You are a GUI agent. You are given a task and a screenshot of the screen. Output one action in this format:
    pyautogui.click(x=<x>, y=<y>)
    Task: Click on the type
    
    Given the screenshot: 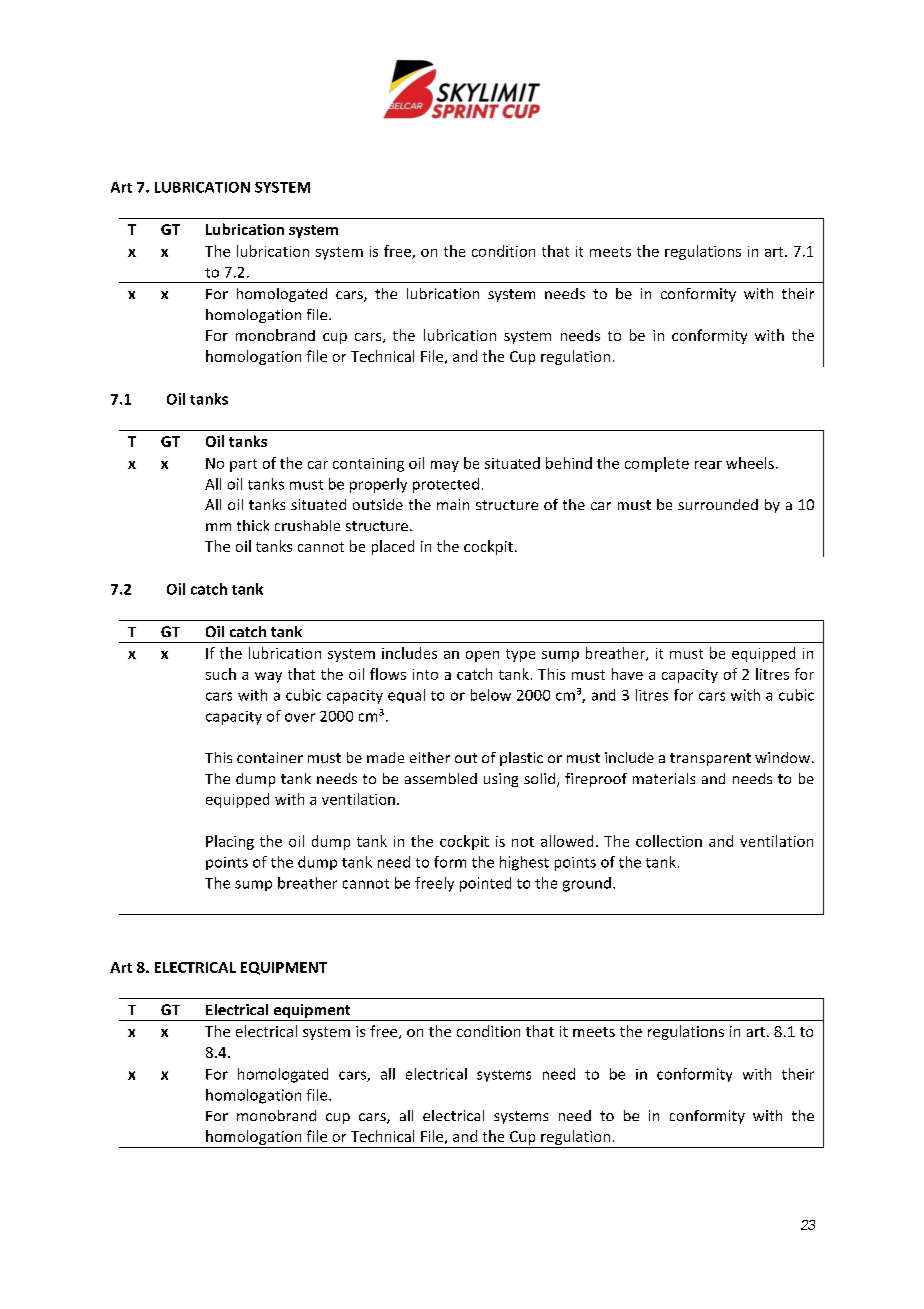 What is the action you would take?
    pyautogui.click(x=520, y=655)
